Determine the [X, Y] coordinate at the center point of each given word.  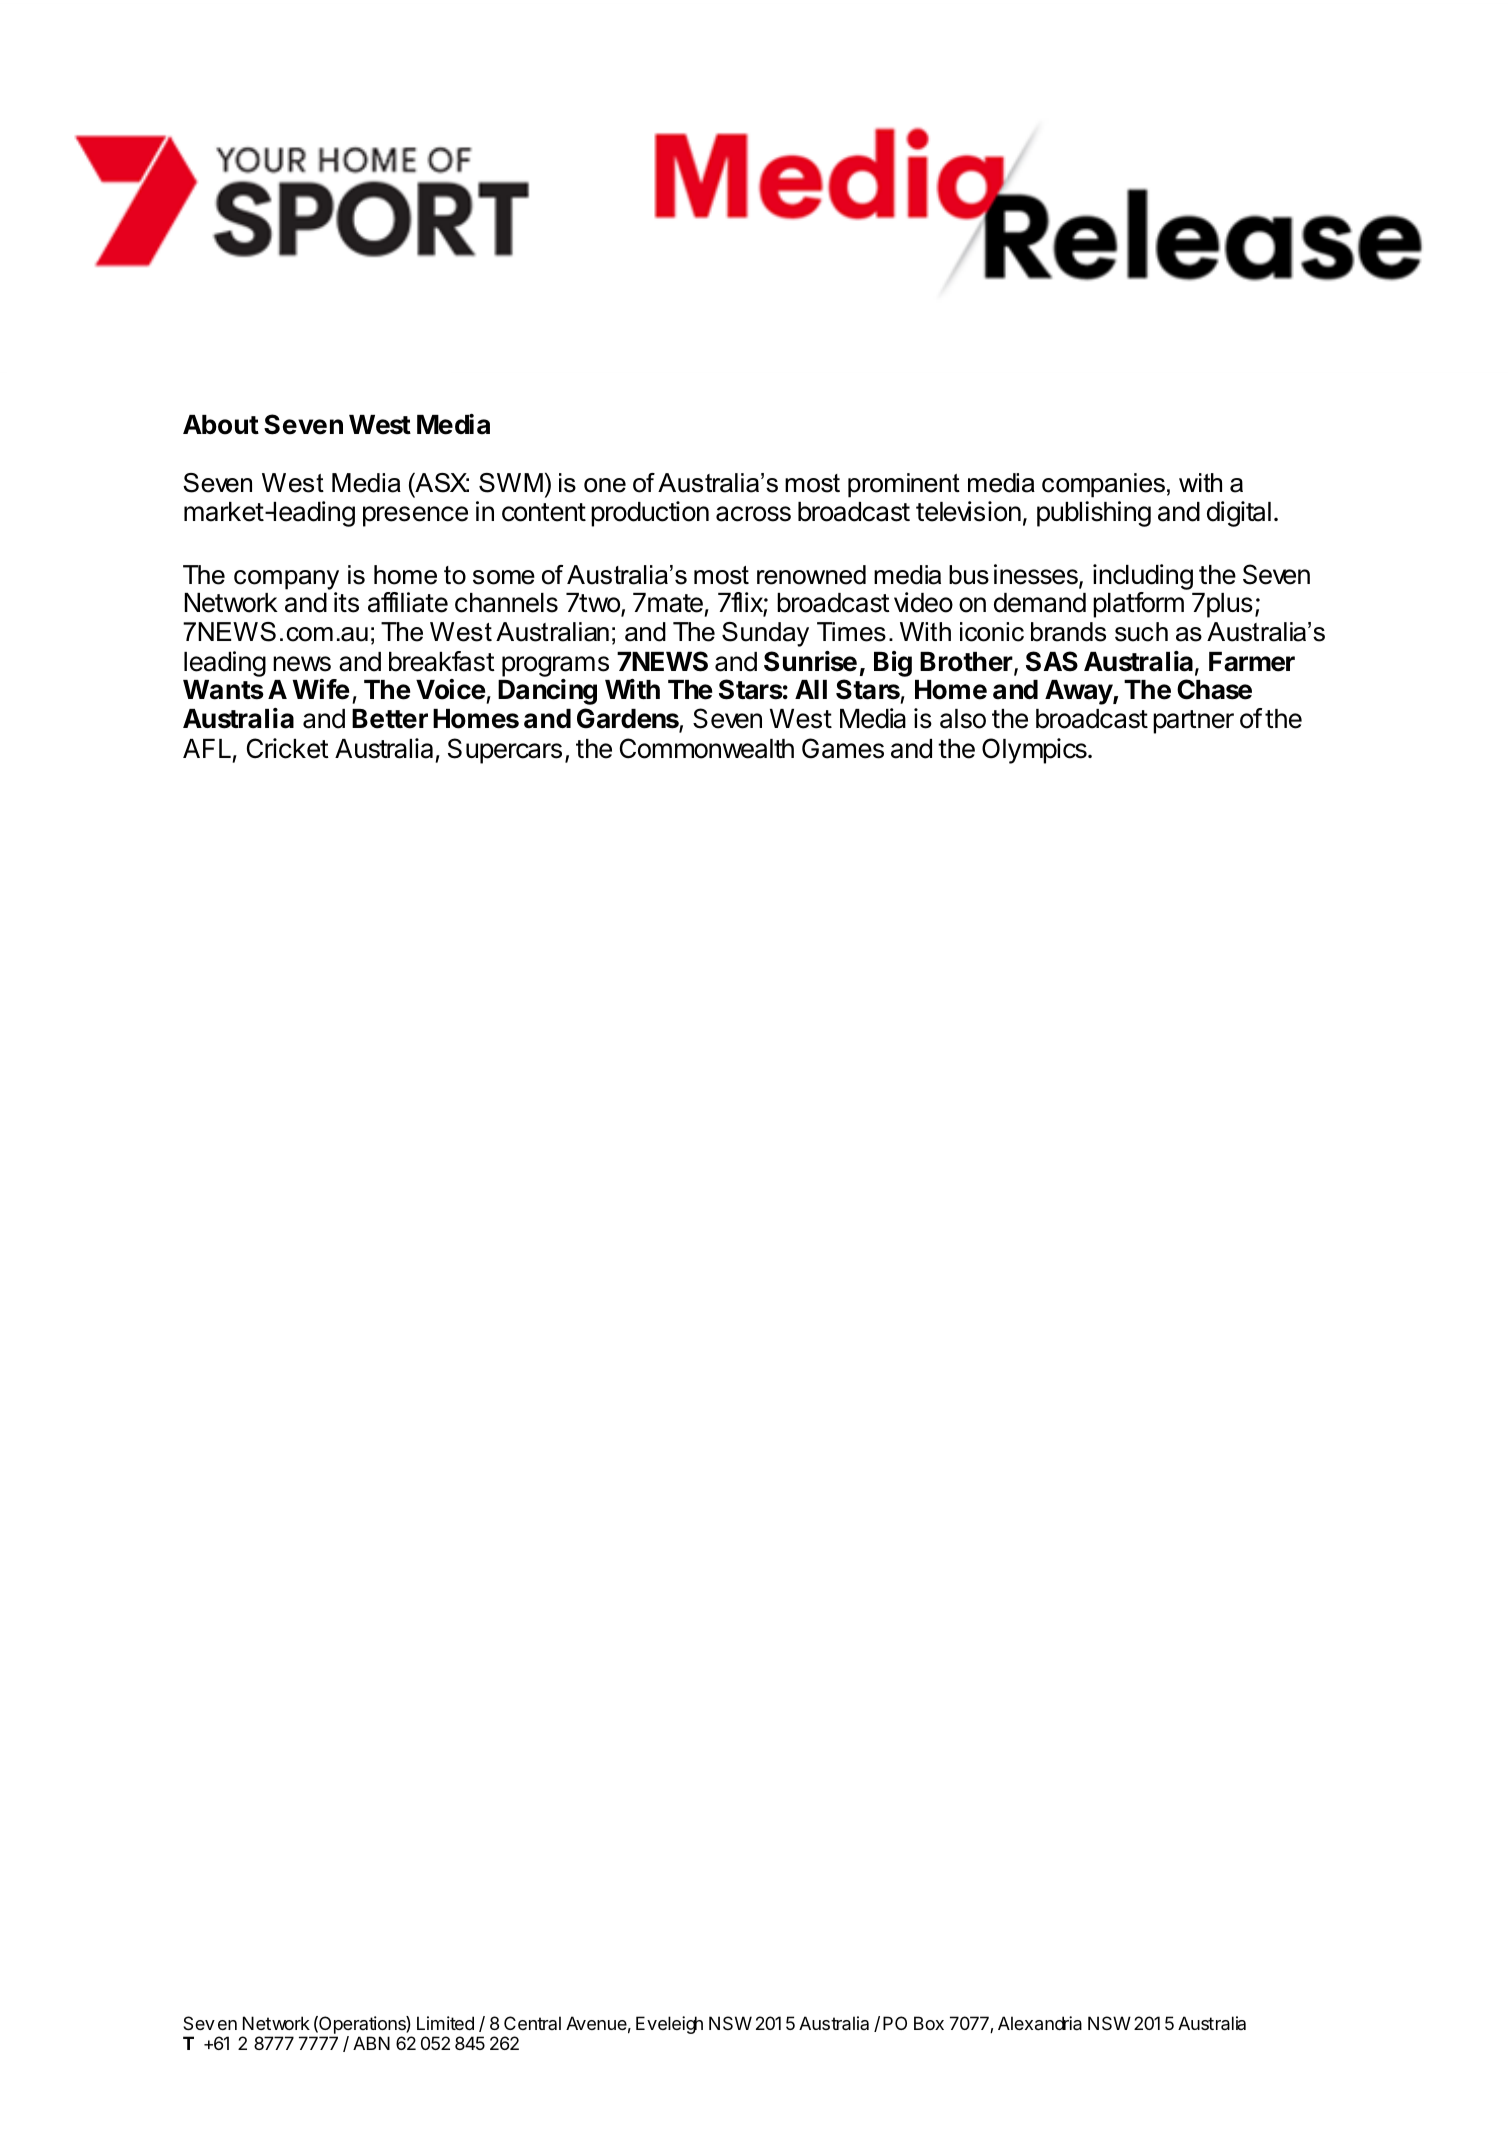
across [753, 514]
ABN [371, 2043]
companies [1103, 485]
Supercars [505, 751]
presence [415, 516]
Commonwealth [707, 748]
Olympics [1035, 751]
